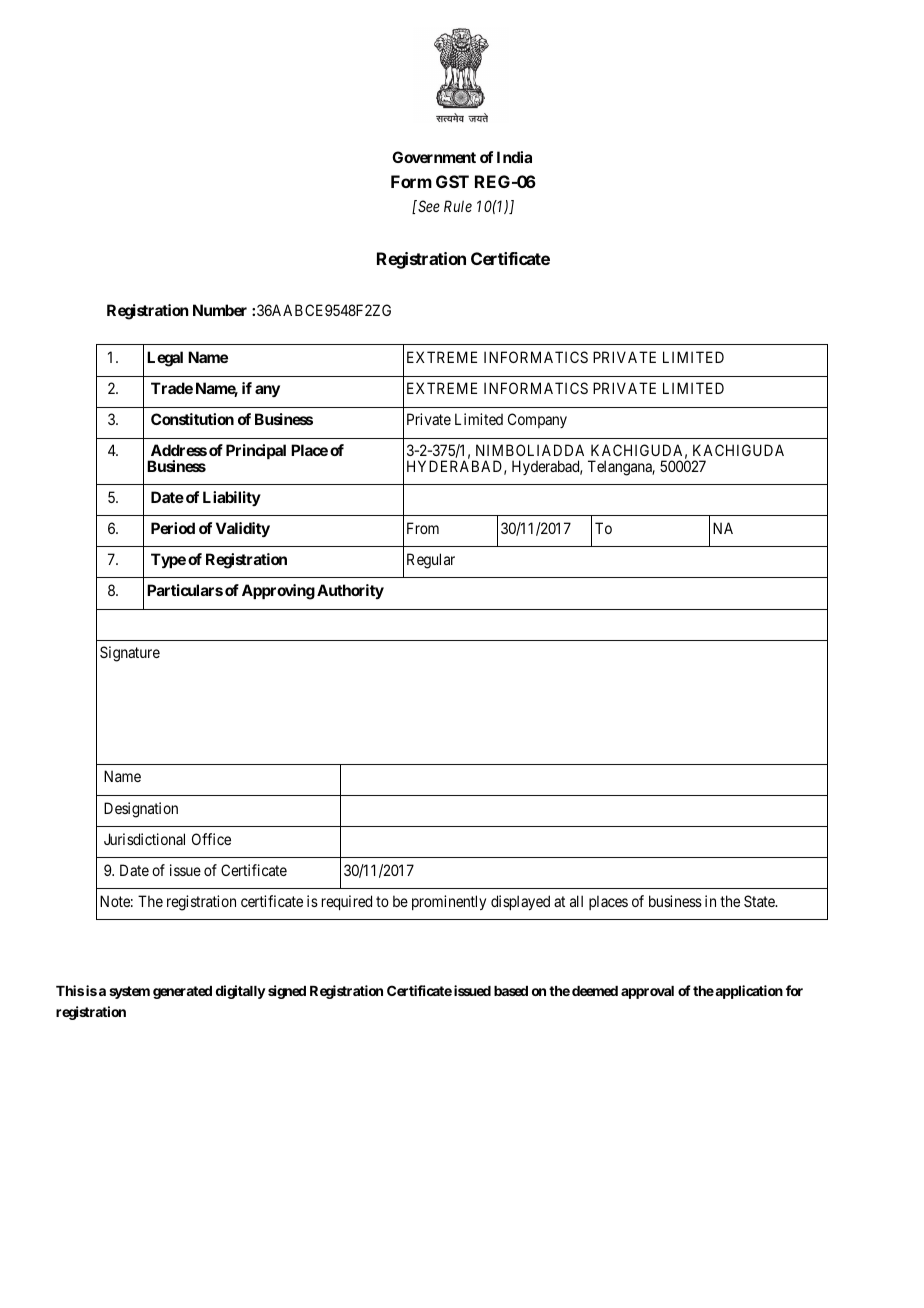 This image has width=924, height=1308. What do you see at coordinates (431, 561) in the image?
I see `Regular` at bounding box center [431, 561].
